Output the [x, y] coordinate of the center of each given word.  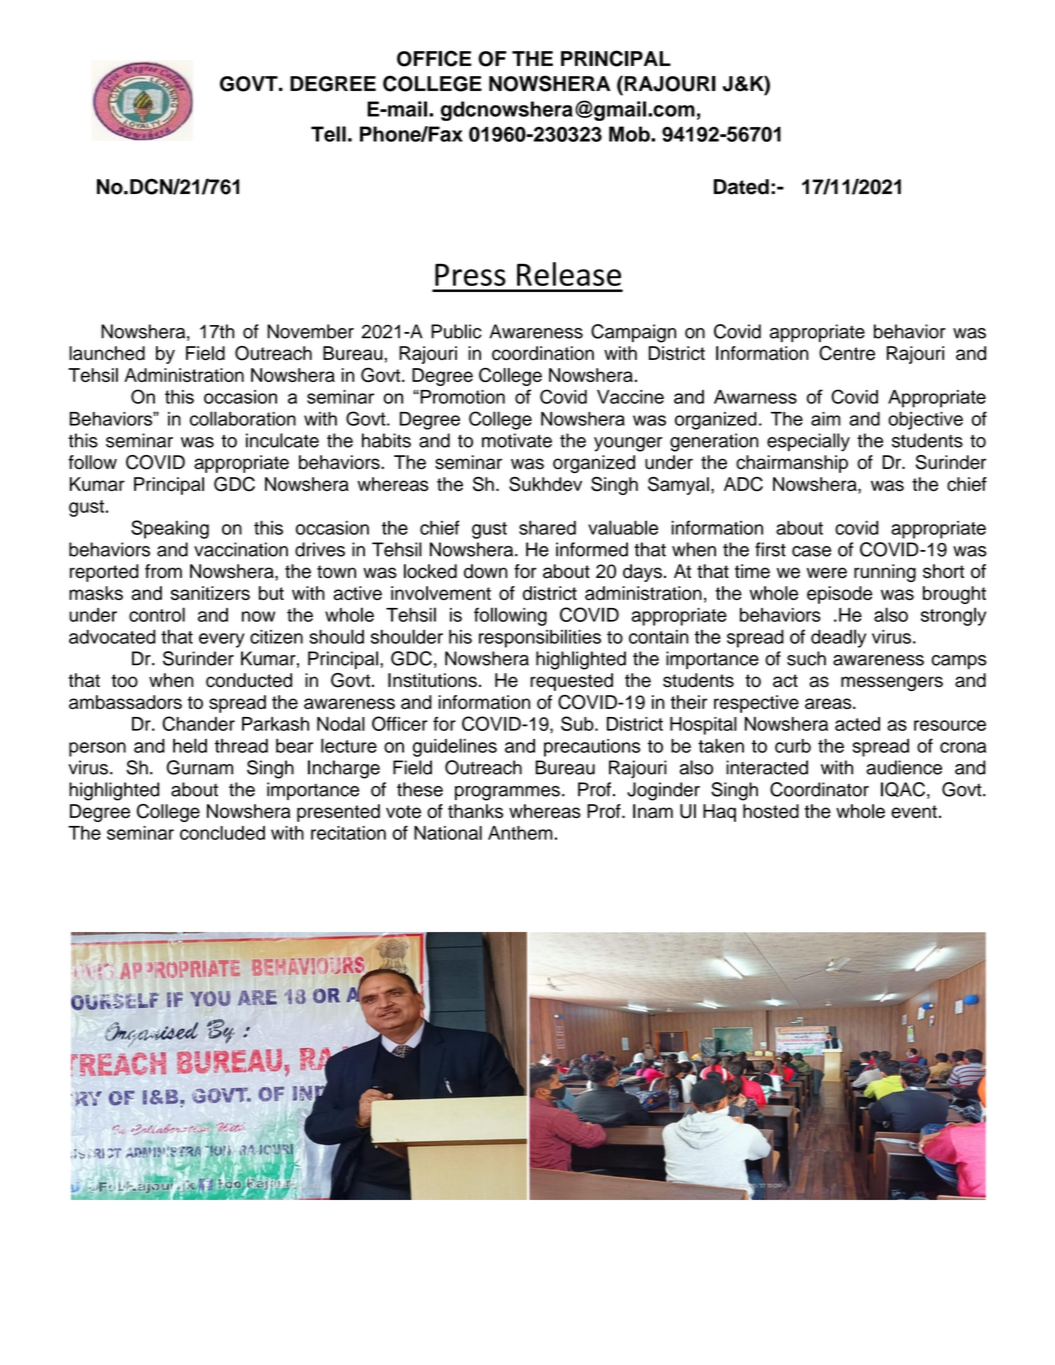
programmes [507, 793]
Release [569, 274]
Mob [630, 134]
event [914, 811]
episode [839, 595]
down [486, 571]
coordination [543, 353]
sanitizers [210, 593]
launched [107, 353]
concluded [222, 833]
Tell [328, 134]
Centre [847, 353]
